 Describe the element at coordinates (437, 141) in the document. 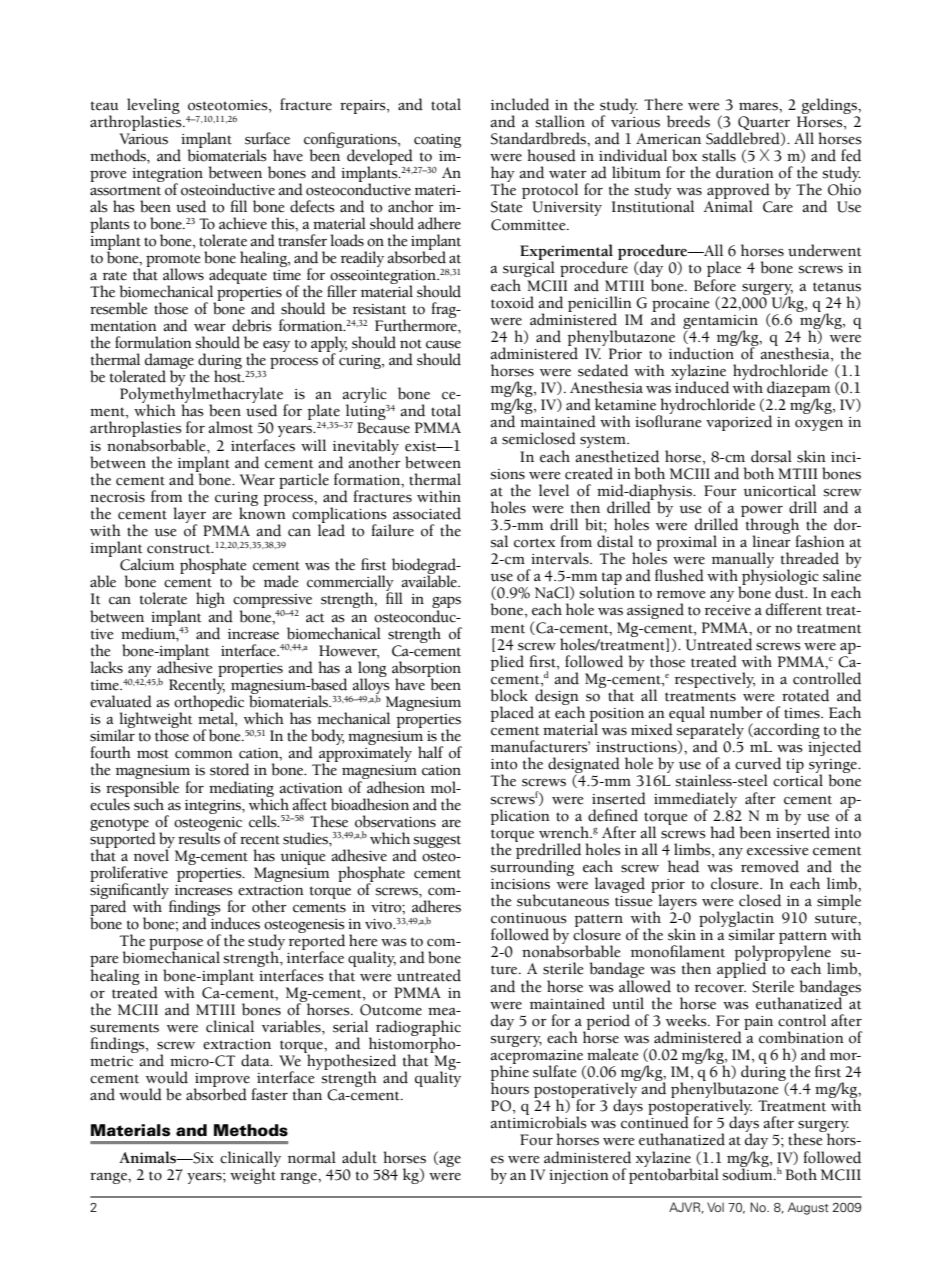

I see `coating` at that location.
